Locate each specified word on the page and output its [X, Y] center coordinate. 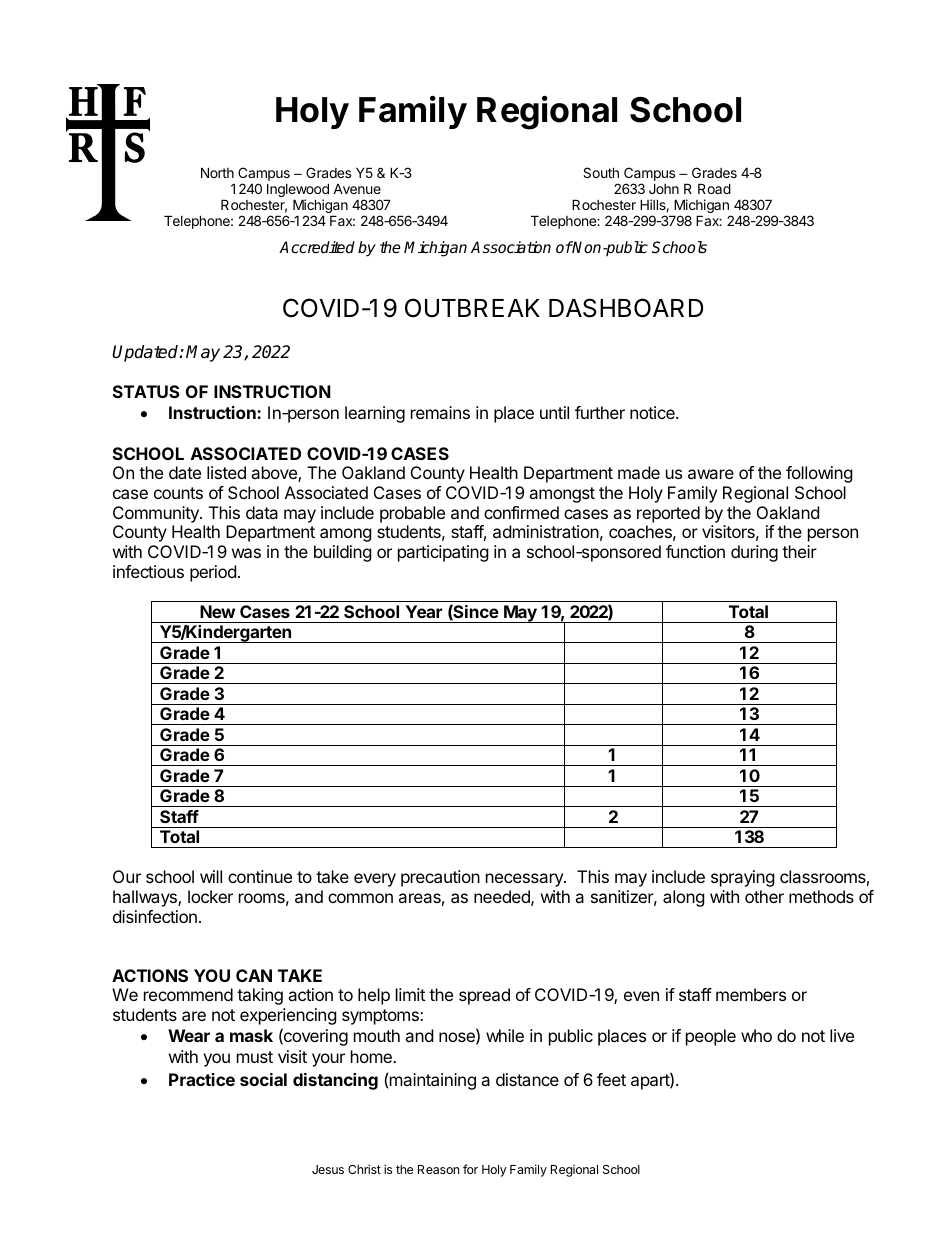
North [217, 172]
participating [443, 553]
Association [511, 247]
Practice [202, 1079]
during [754, 553]
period [213, 573]
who [756, 1035]
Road [714, 188]
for [470, 1169]
